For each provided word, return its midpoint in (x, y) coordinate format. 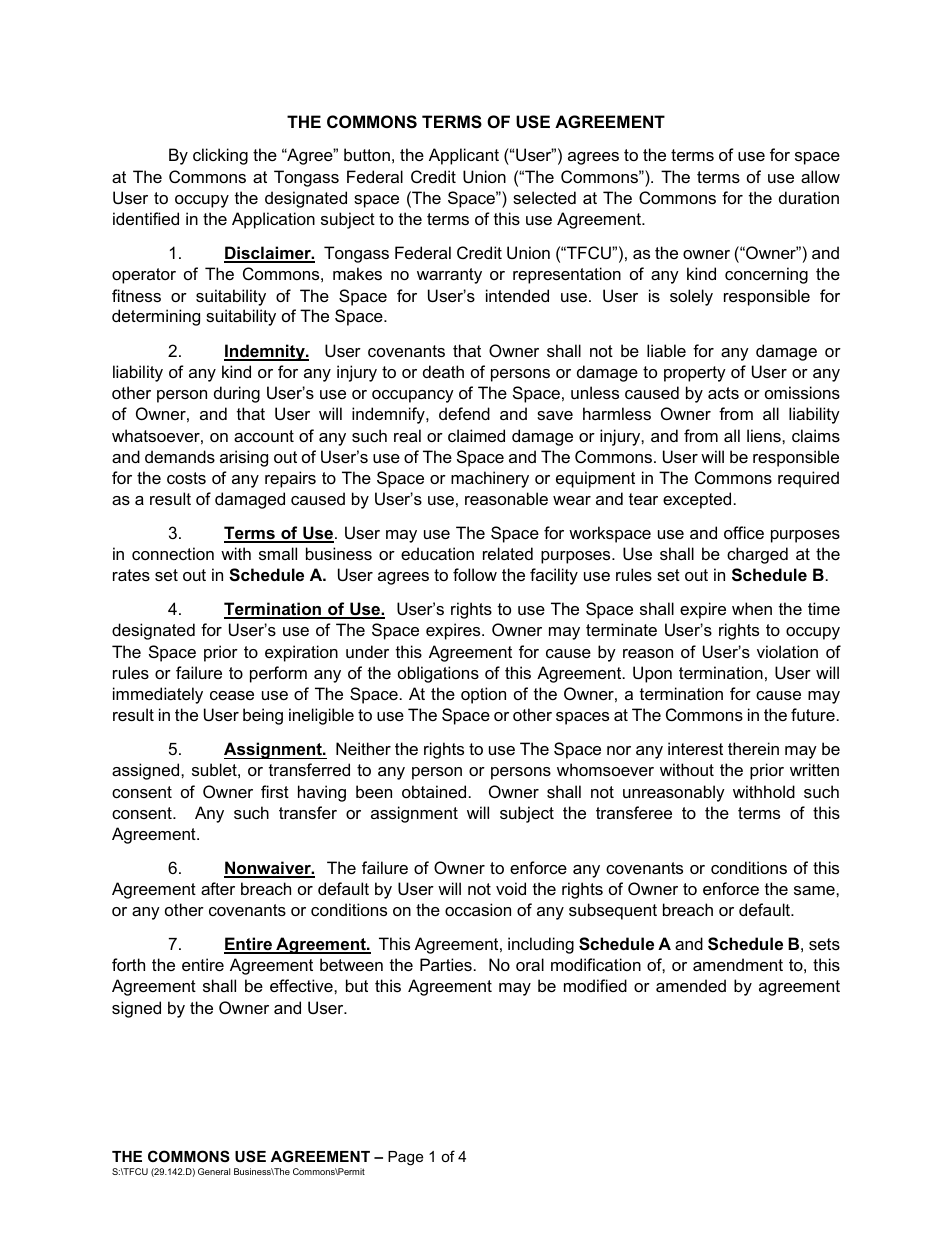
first (275, 791)
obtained (434, 791)
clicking (220, 156)
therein (753, 748)
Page (405, 1158)
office (744, 532)
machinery (490, 479)
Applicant (464, 156)
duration (809, 197)
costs (186, 478)
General (214, 1171)
